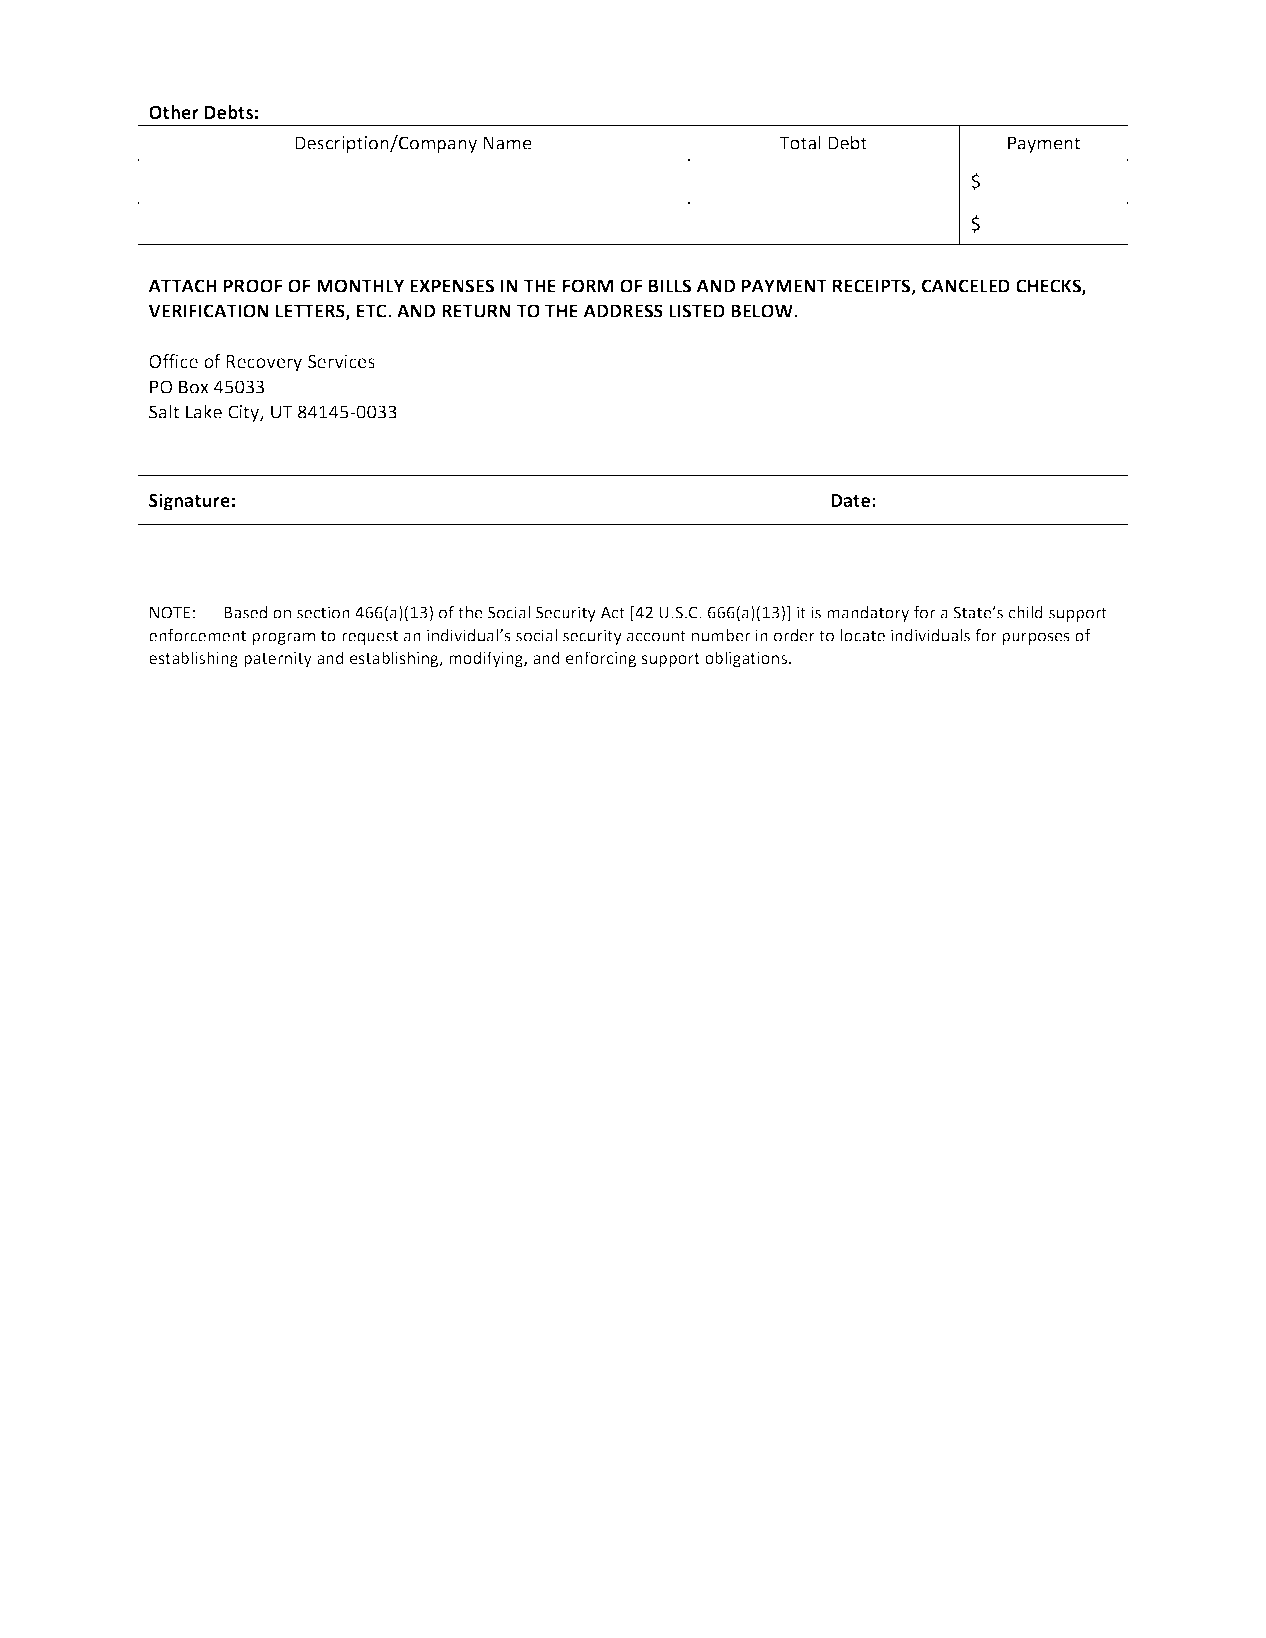  Describe the element at coordinates (174, 112) in the screenshot. I see `Other` at that location.
